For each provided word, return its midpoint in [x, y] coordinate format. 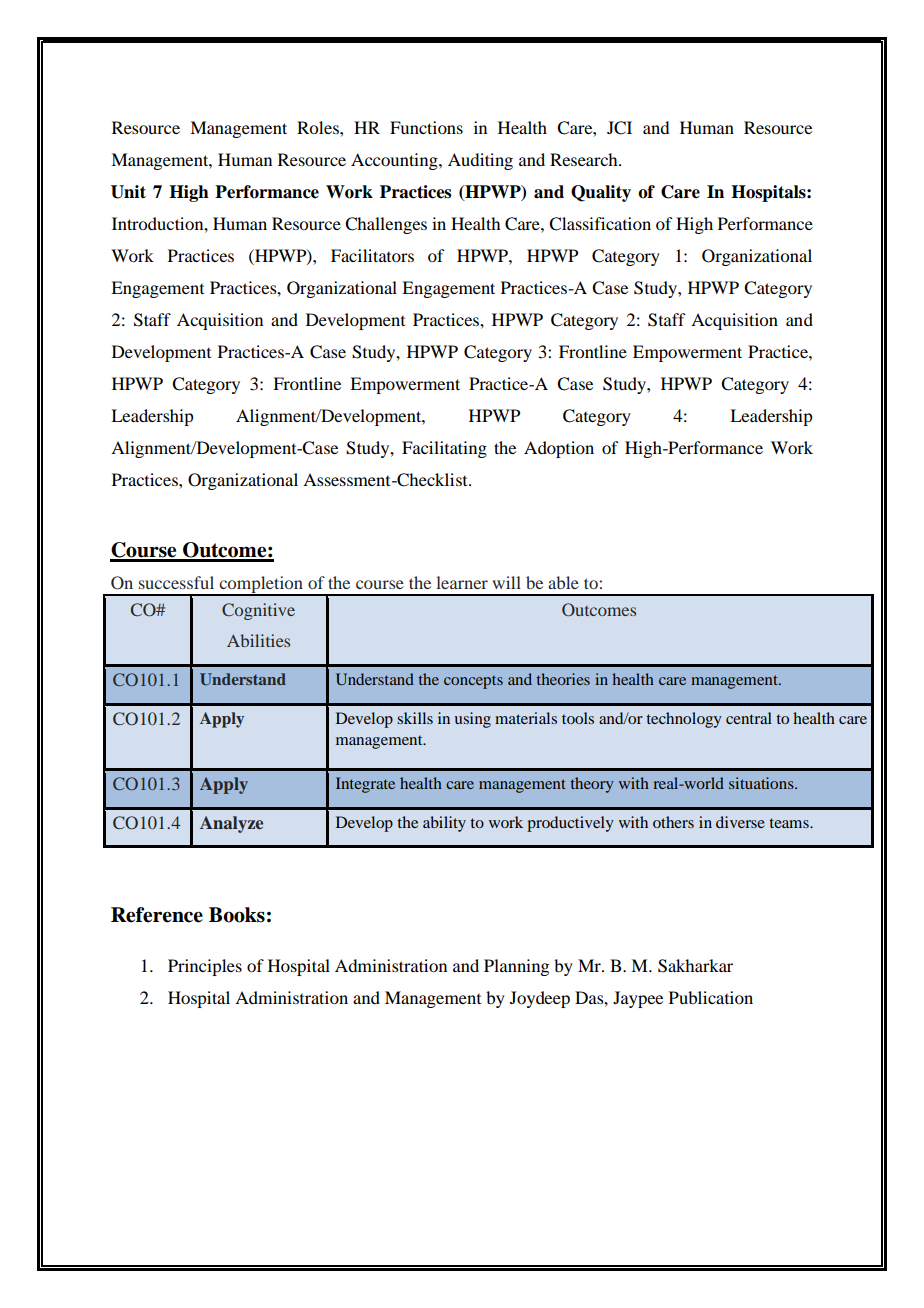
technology [684, 720]
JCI [619, 128]
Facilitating [444, 449]
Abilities [258, 640]
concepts [473, 682]
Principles [205, 967]
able [563, 582]
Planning [516, 967]
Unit [128, 192]
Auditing [480, 161]
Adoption [559, 449]
